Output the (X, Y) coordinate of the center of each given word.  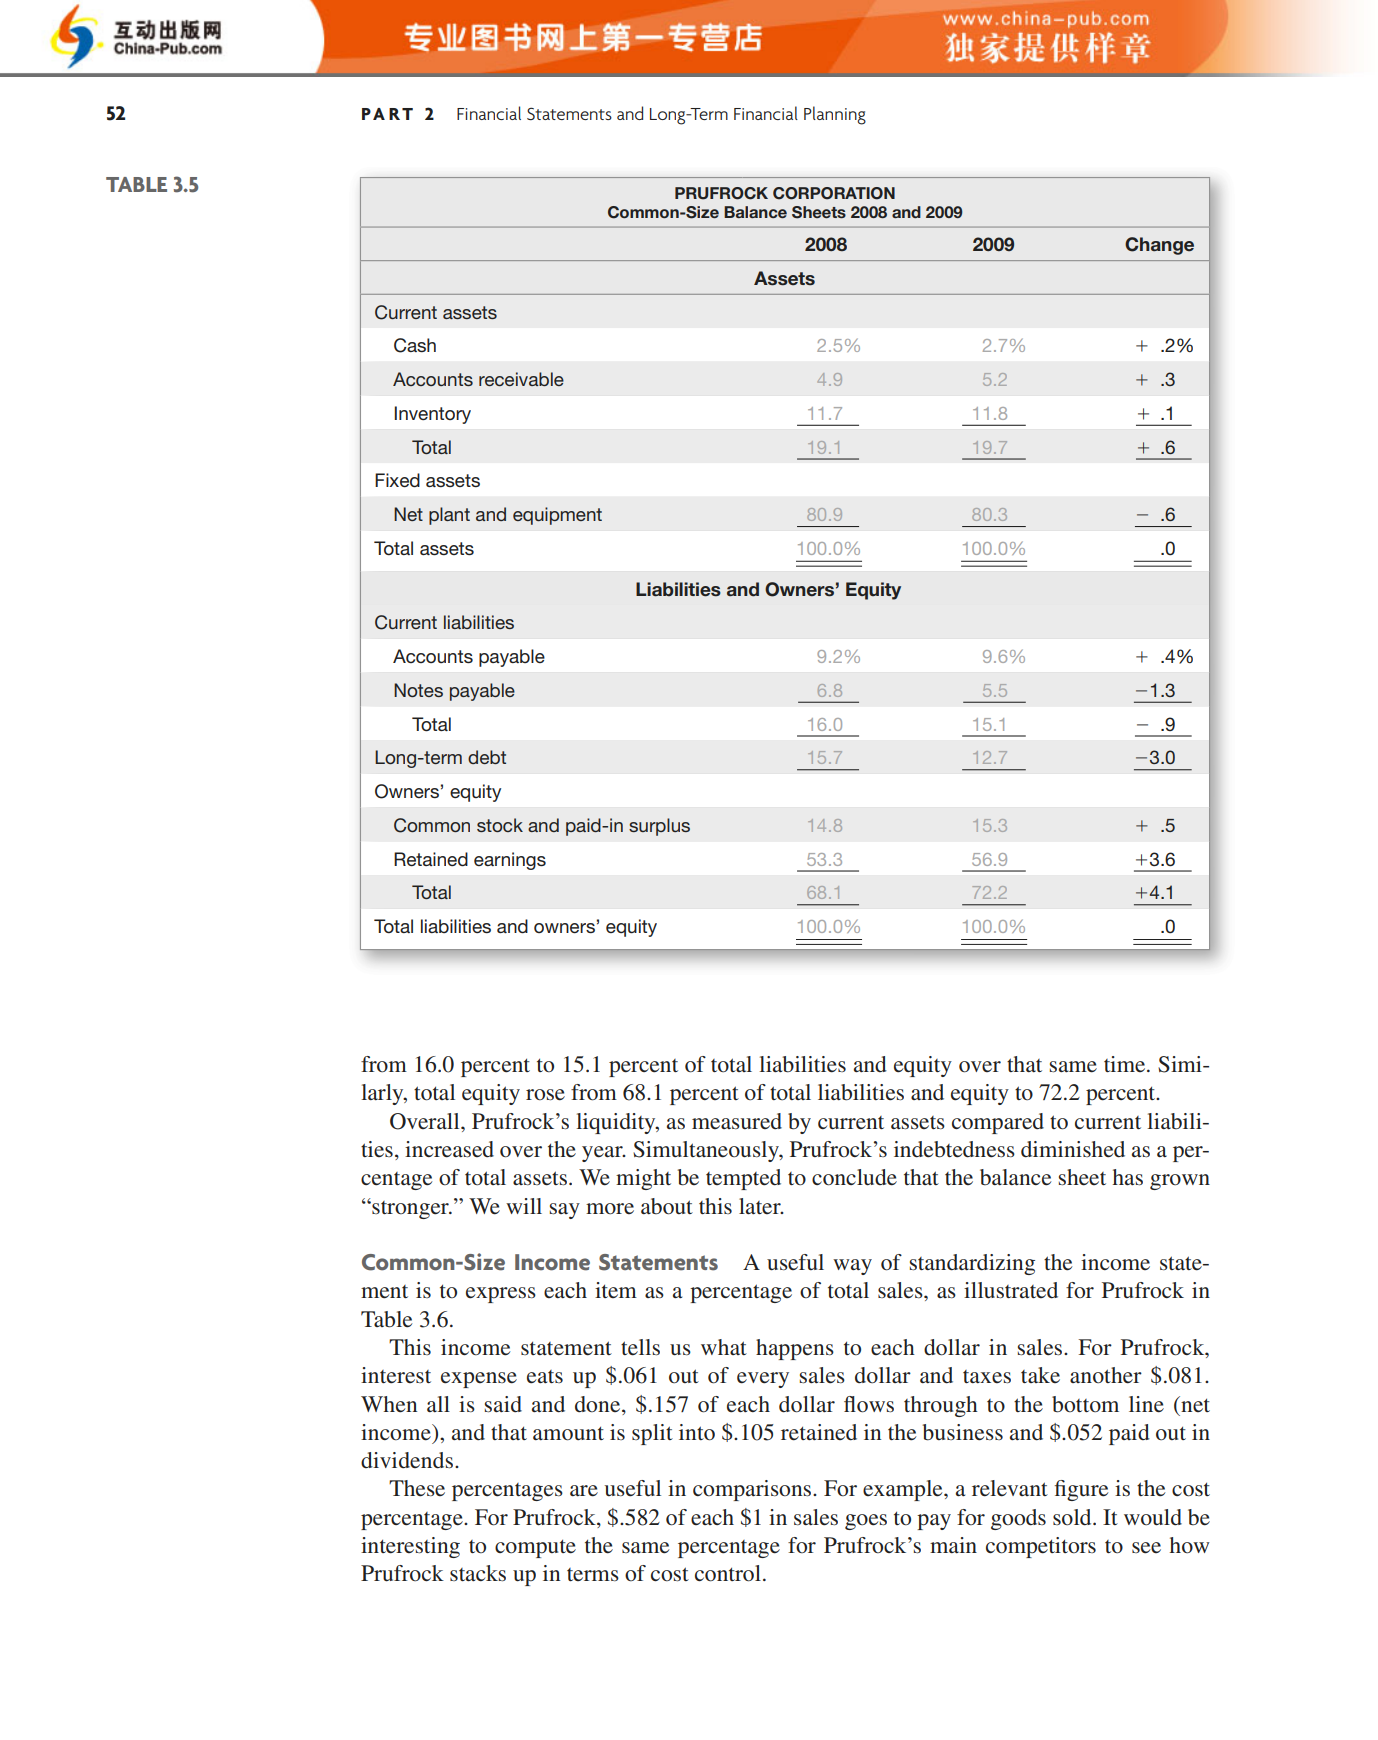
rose (545, 1095)
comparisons (753, 1490)
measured (737, 1121)
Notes (418, 690)
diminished (1073, 1149)
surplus (659, 827)
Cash (415, 345)
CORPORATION (834, 193)
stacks (478, 1573)
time (1126, 1064)
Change (1159, 246)
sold (1073, 1517)
